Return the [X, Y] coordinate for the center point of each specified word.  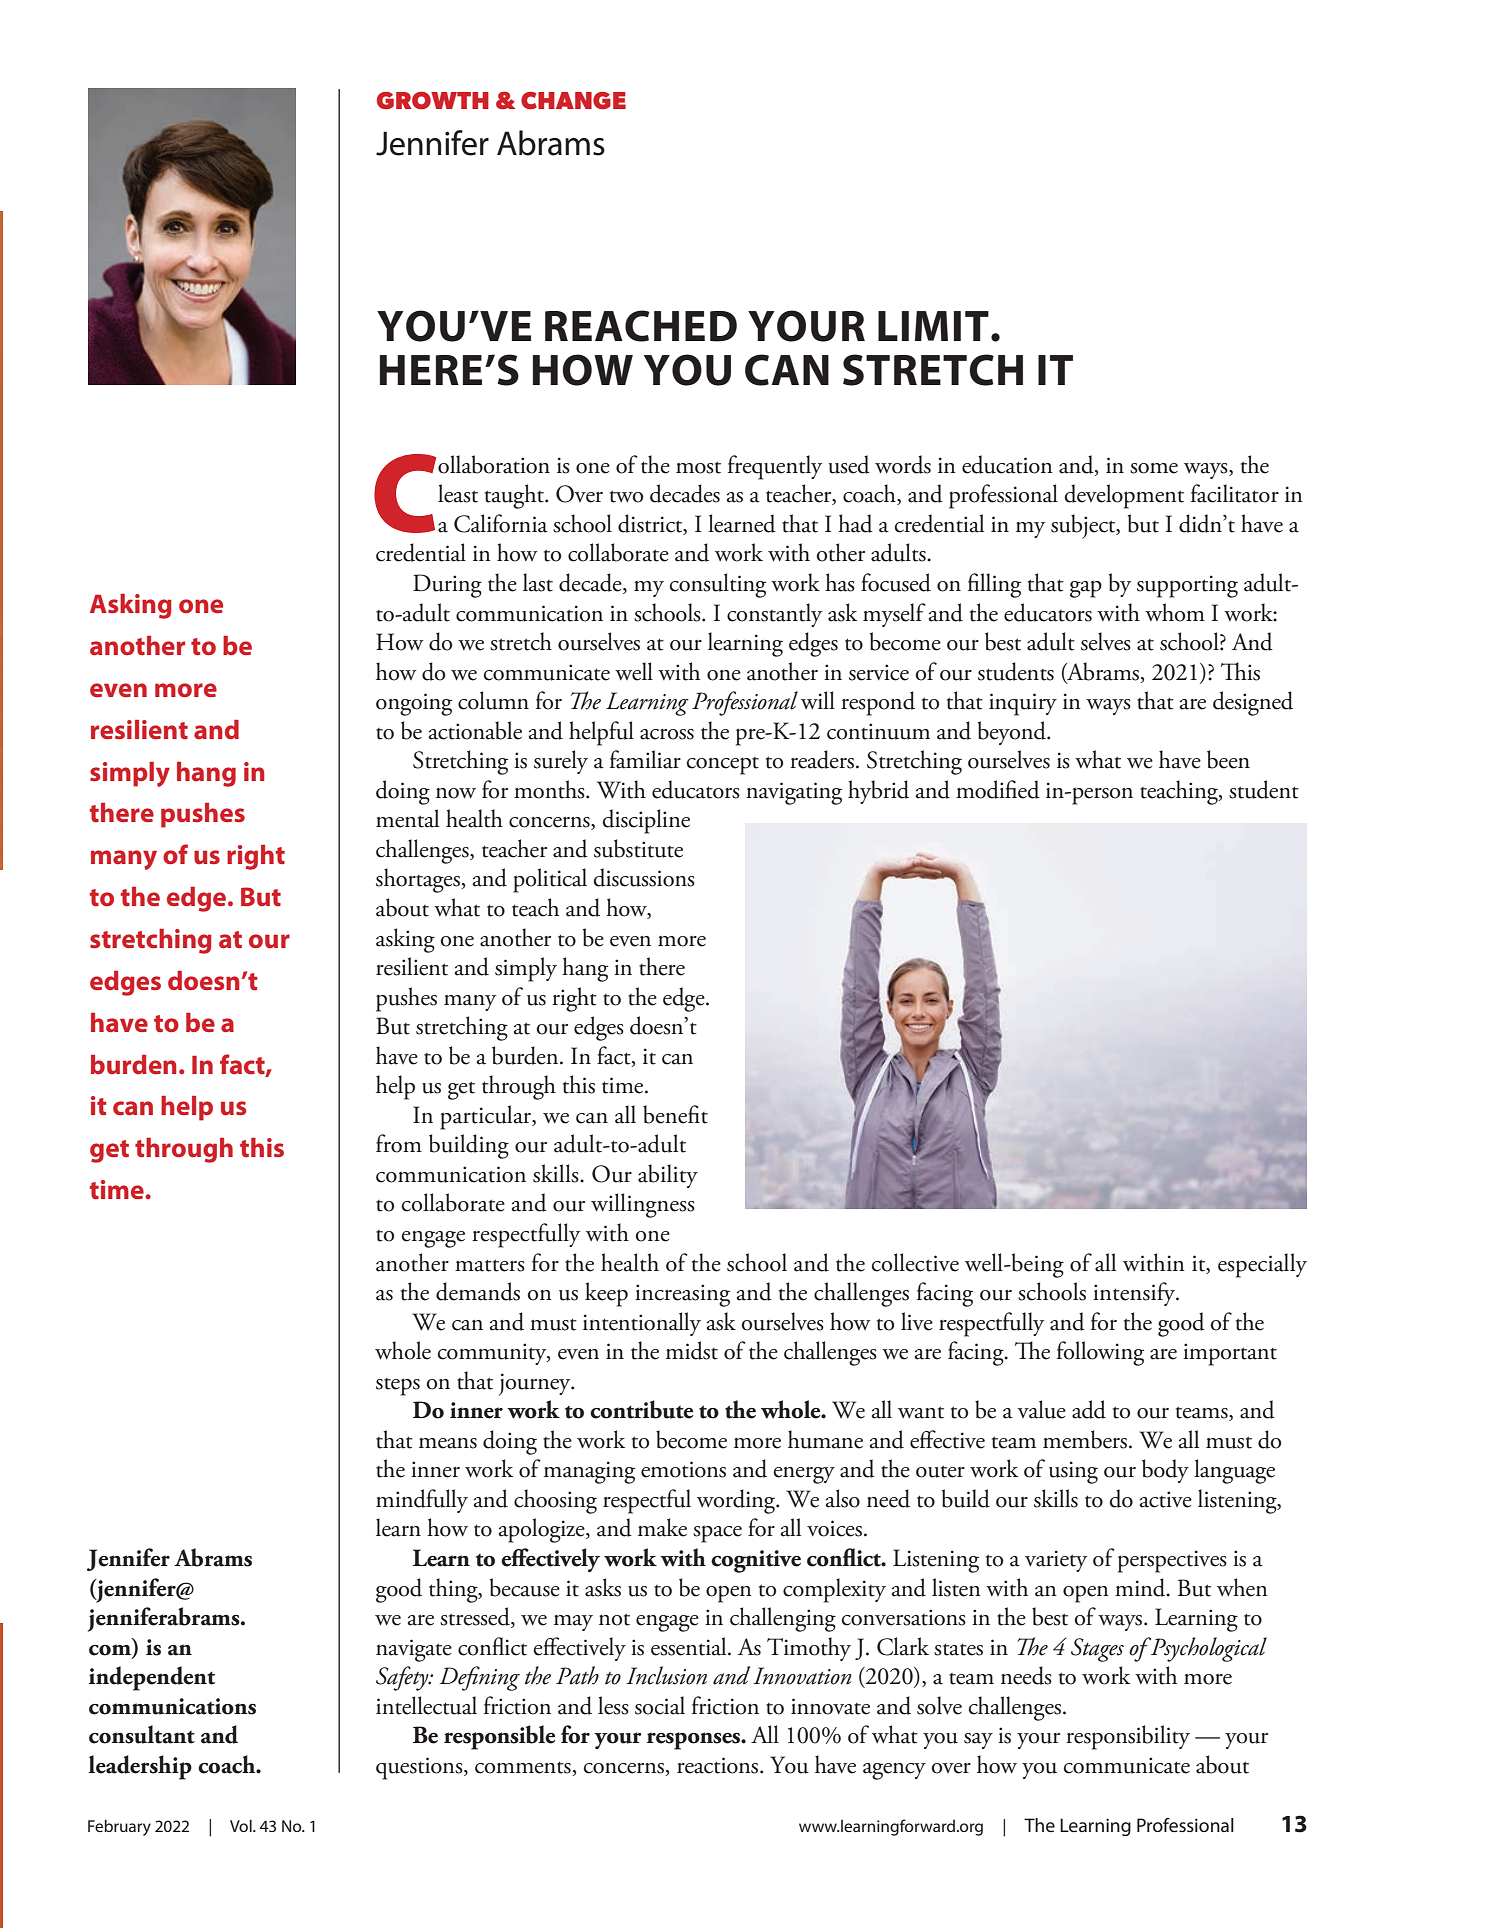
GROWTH [433, 101]
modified [998, 789]
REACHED [641, 326]
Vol [242, 1825]
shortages [419, 880]
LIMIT [933, 326]
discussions [644, 877]
